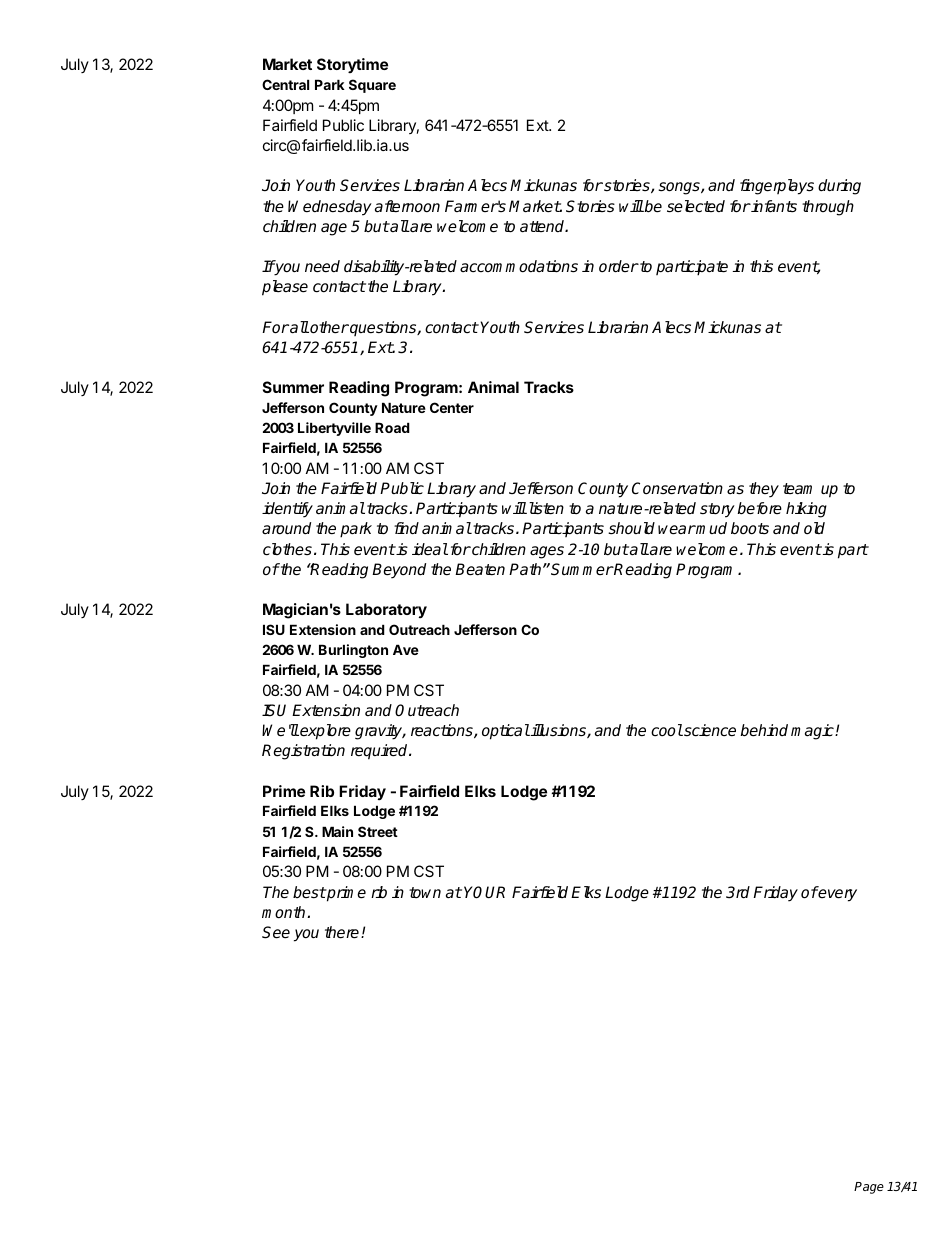  Describe the element at coordinates (764, 730) in the image. I see `behind` at that location.
